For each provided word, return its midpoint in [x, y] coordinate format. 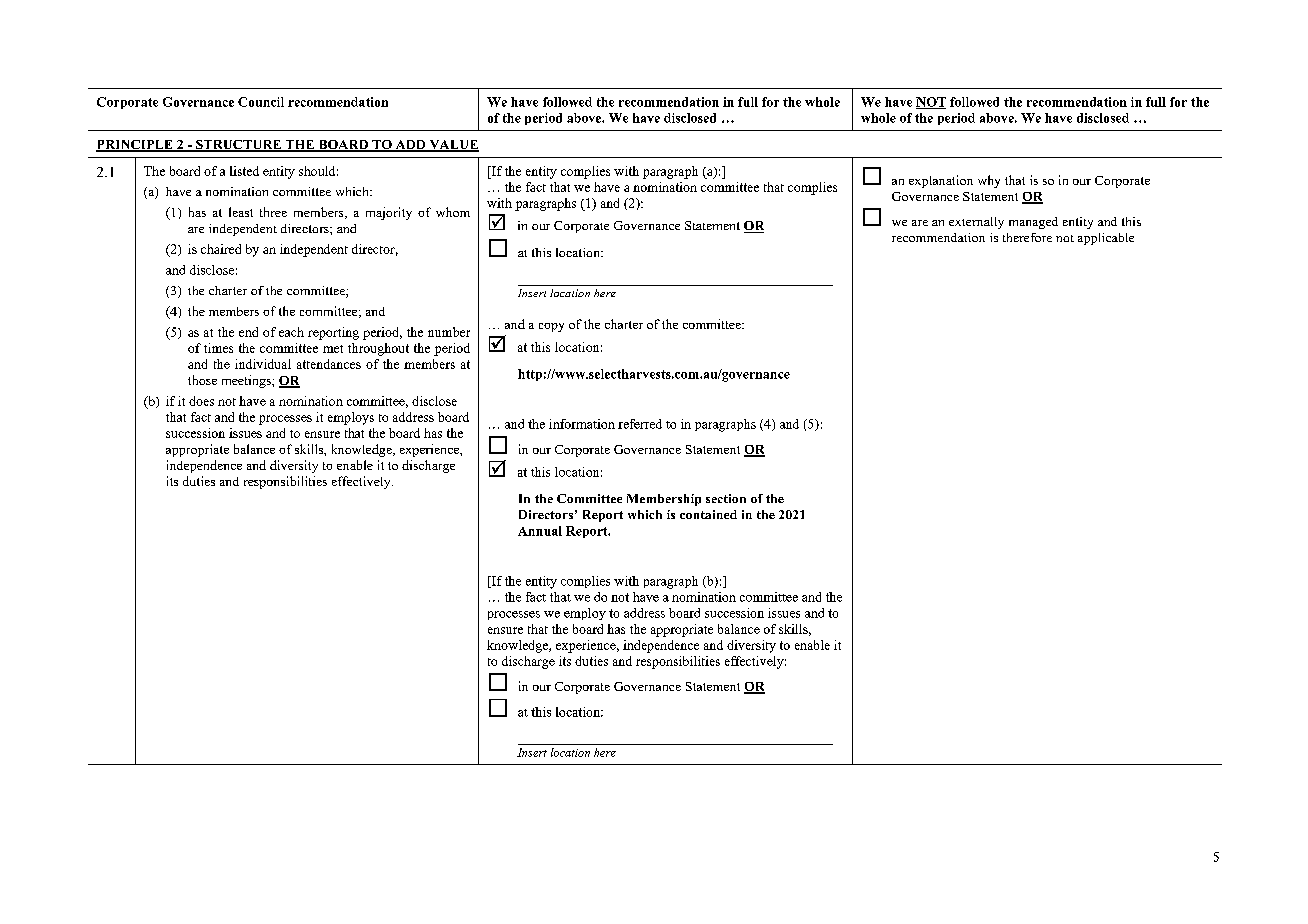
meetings [247, 381]
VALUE [453, 146]
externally [976, 223]
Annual [540, 531]
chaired [221, 249]
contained [708, 514]
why [989, 181]
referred [640, 424]
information [582, 424]
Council [261, 102]
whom [453, 212]
